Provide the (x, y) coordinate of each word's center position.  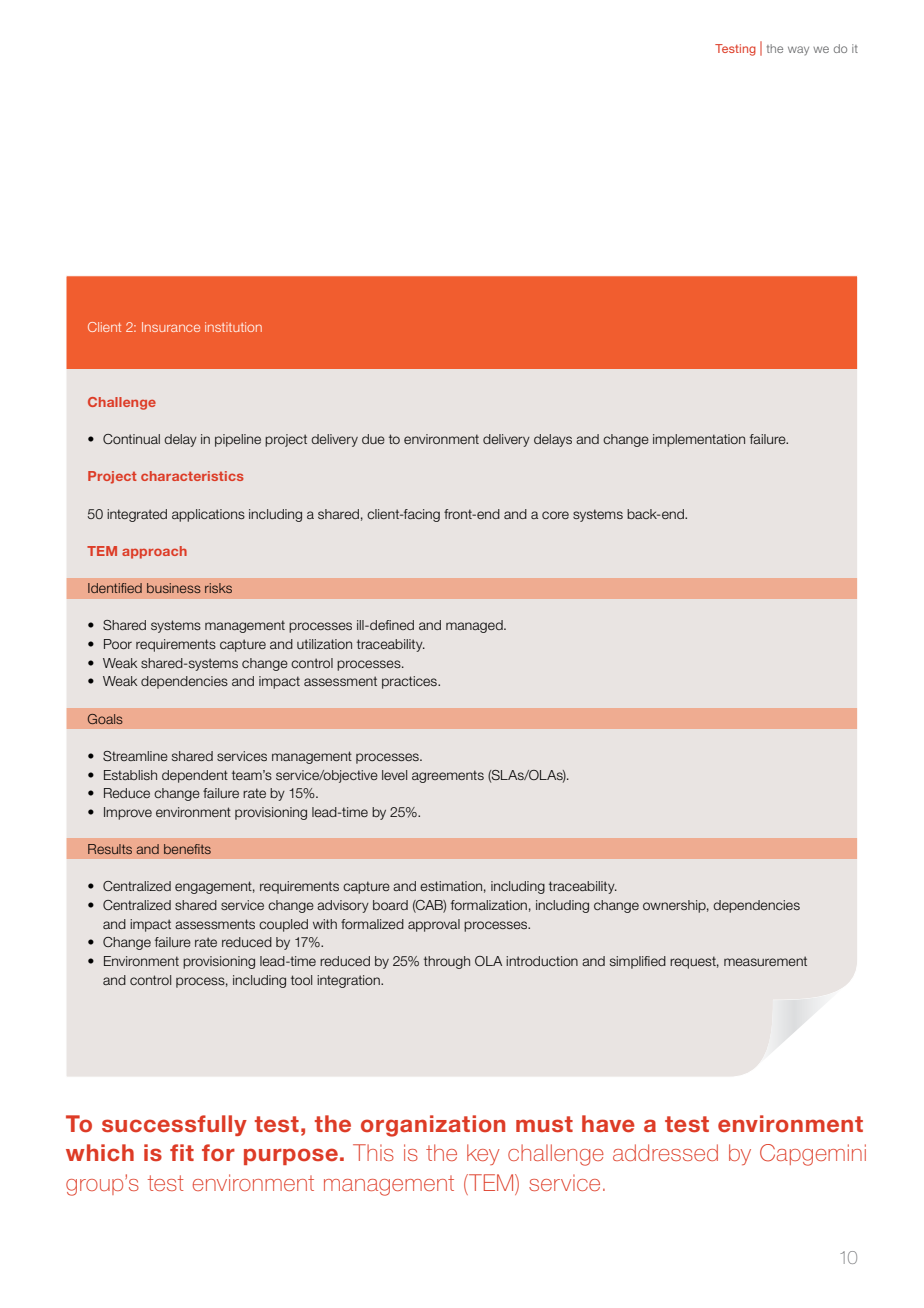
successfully (174, 1125)
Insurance (171, 327)
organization (433, 1126)
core (555, 515)
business (174, 588)
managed (475, 626)
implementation (699, 440)
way (798, 50)
